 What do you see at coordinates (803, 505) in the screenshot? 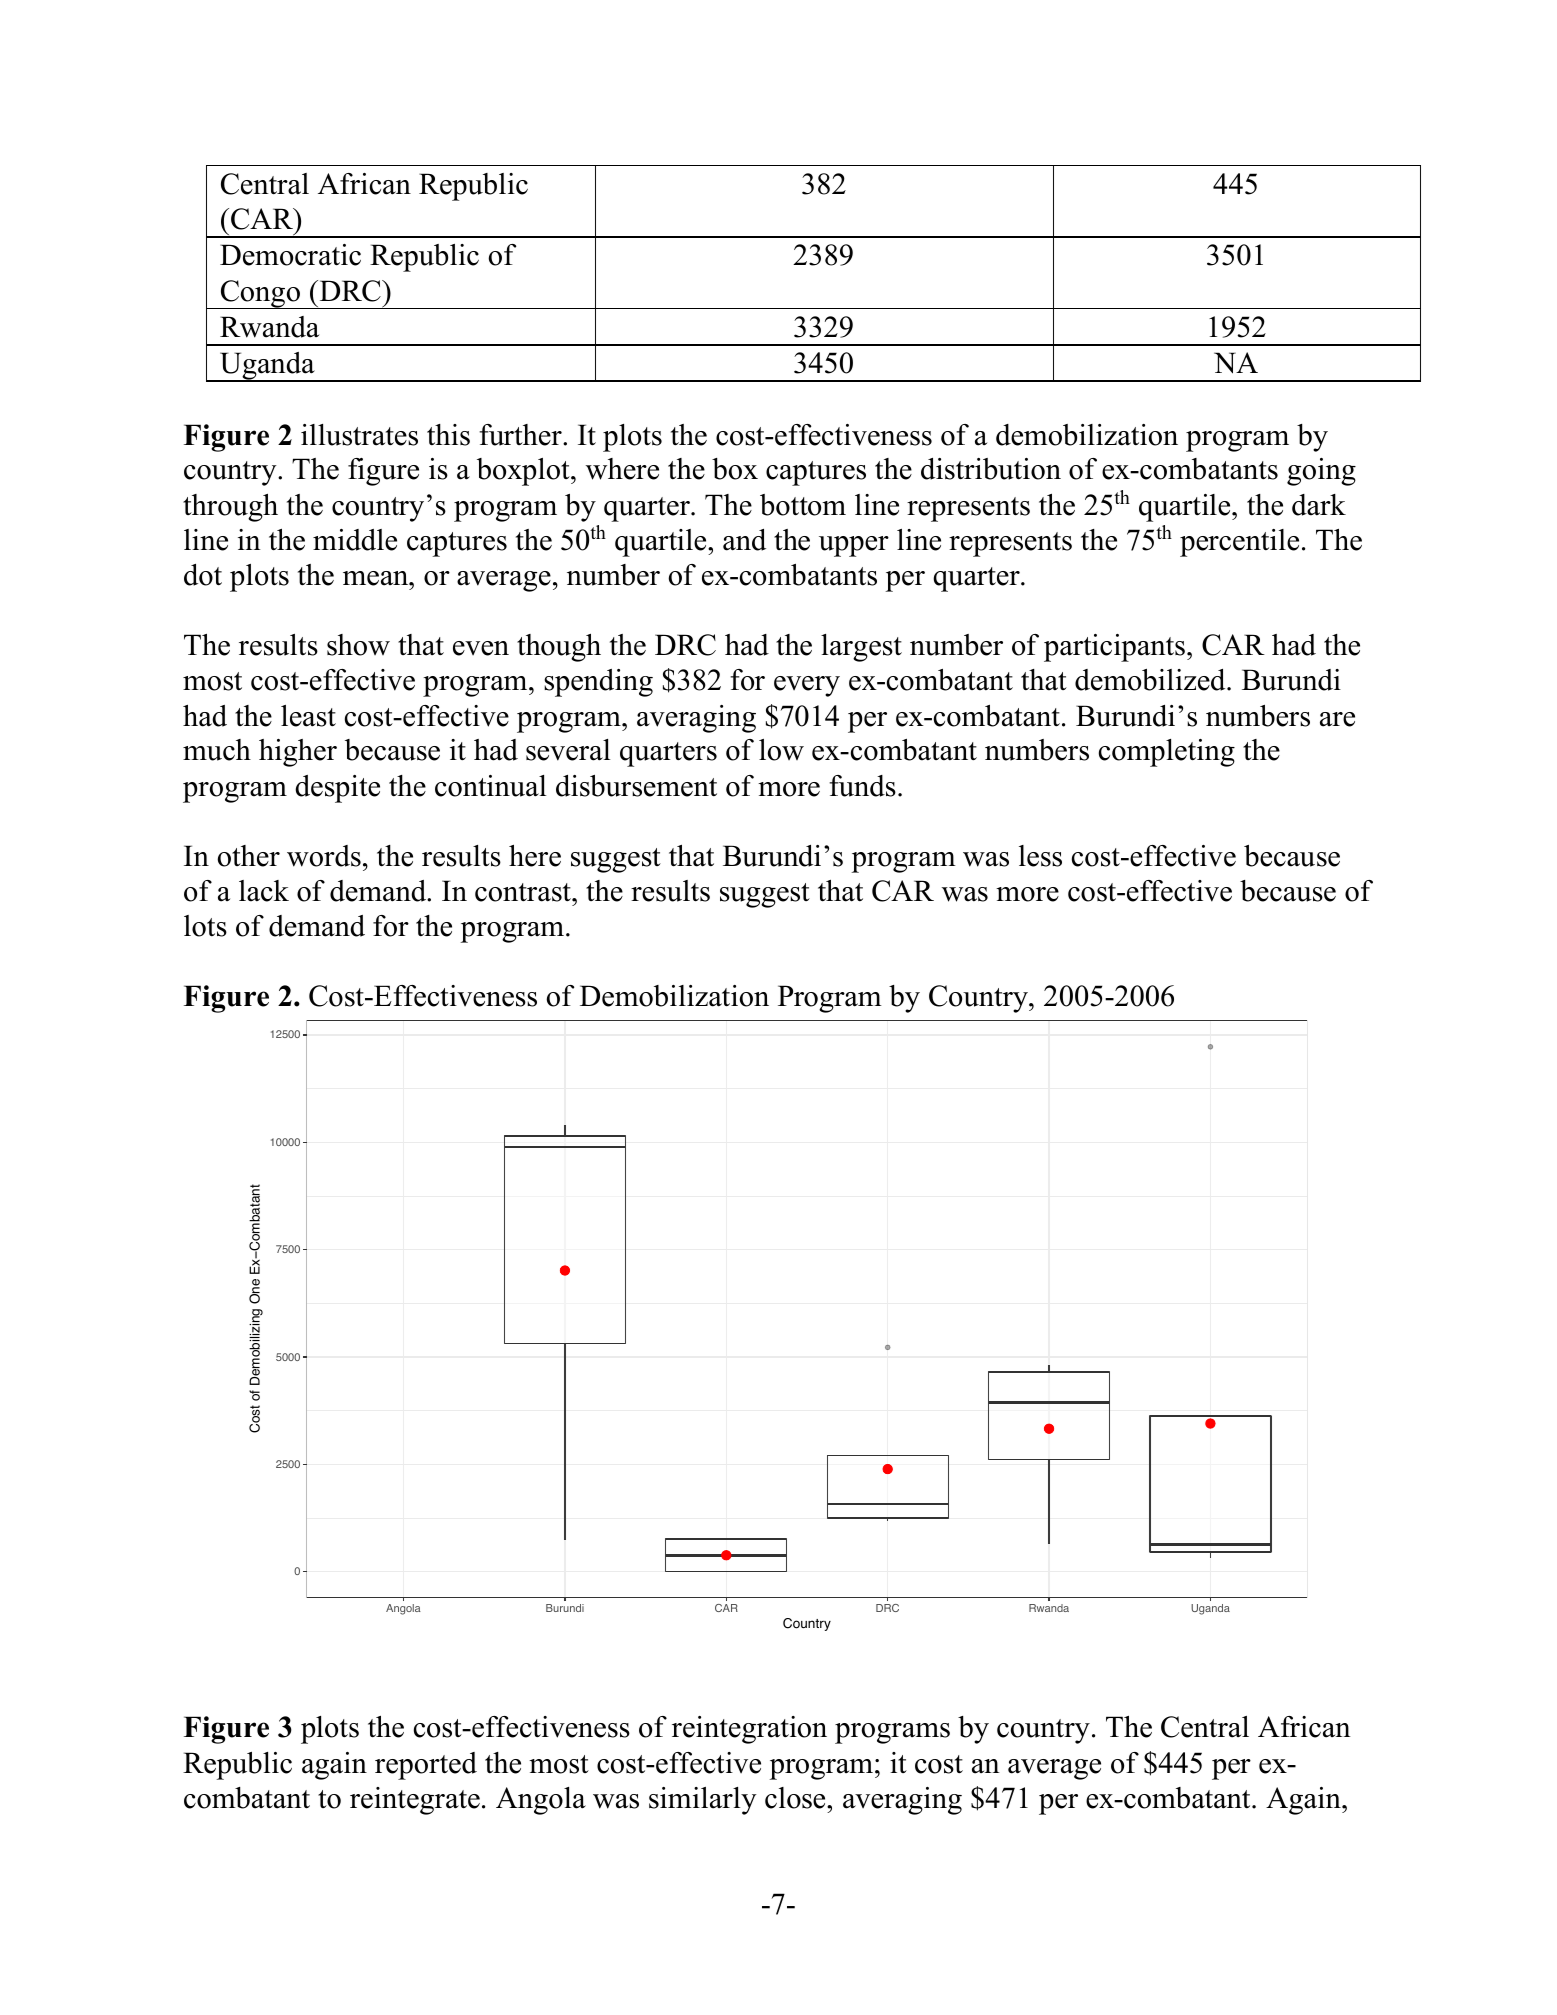
I see `bottom` at bounding box center [803, 505].
